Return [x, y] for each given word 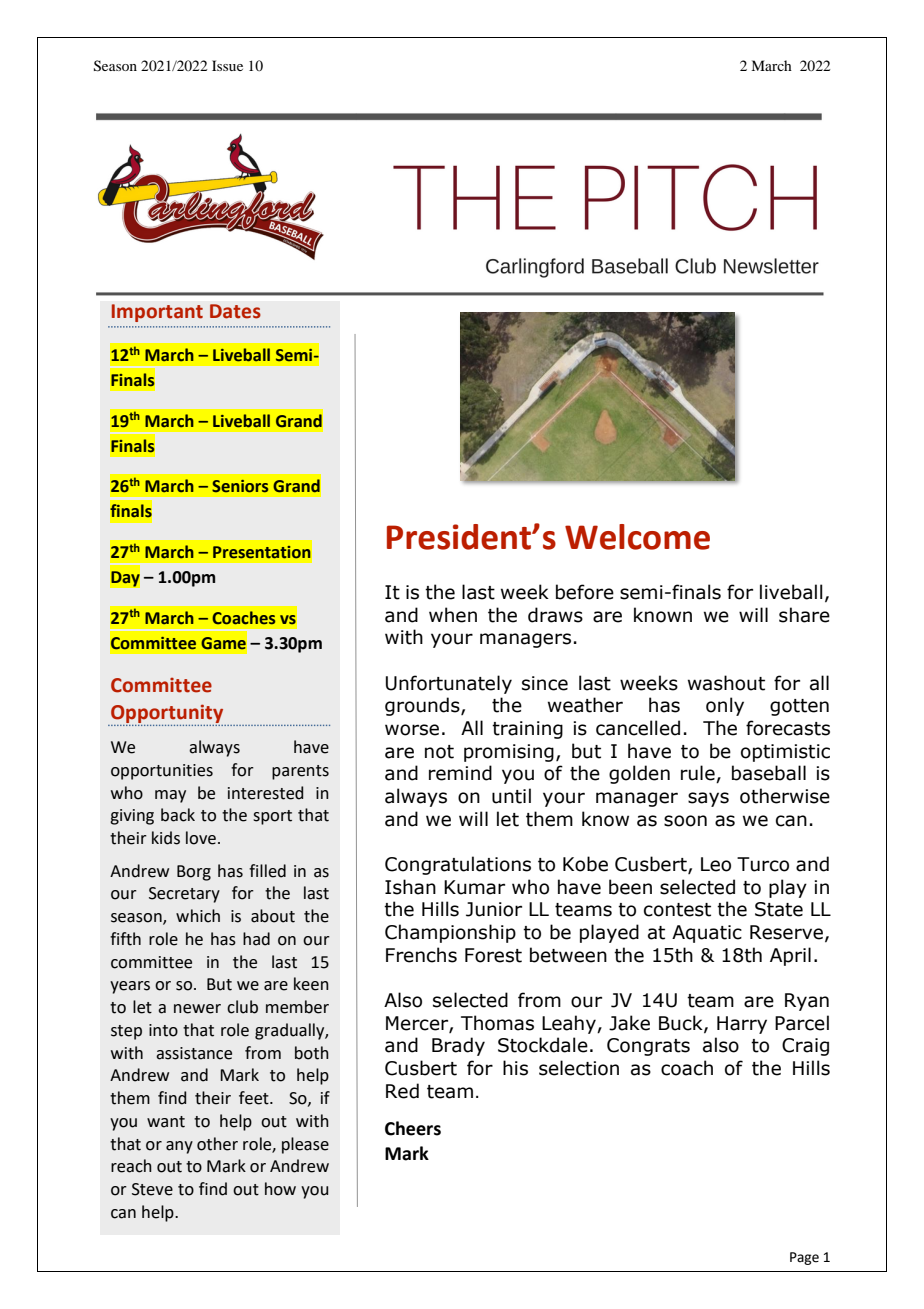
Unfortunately [449, 684]
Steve [152, 1189]
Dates [235, 311]
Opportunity [167, 713]
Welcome [637, 537]
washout [726, 683]
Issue [227, 65]
